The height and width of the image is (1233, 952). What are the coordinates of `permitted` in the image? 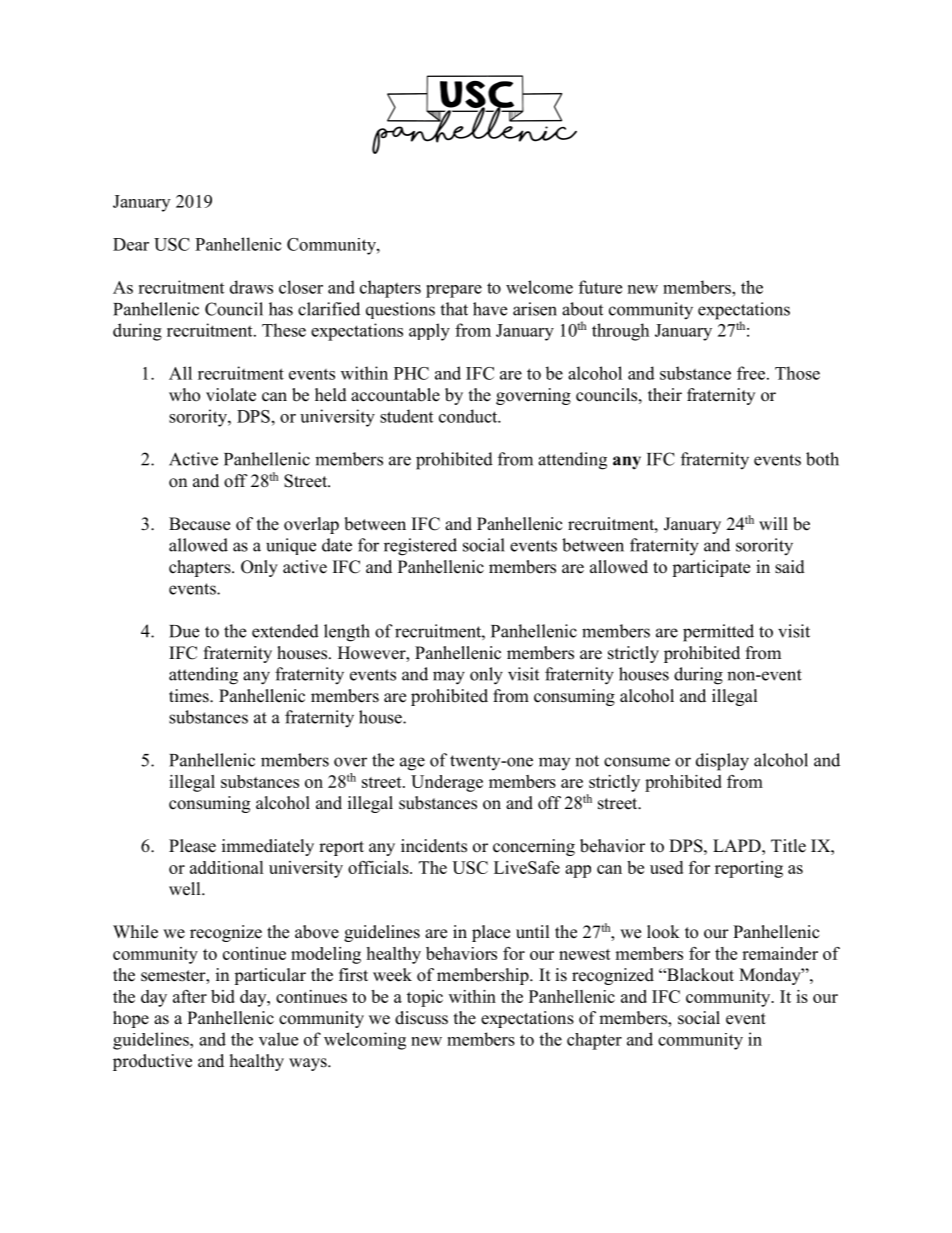 It's located at (718, 633).
